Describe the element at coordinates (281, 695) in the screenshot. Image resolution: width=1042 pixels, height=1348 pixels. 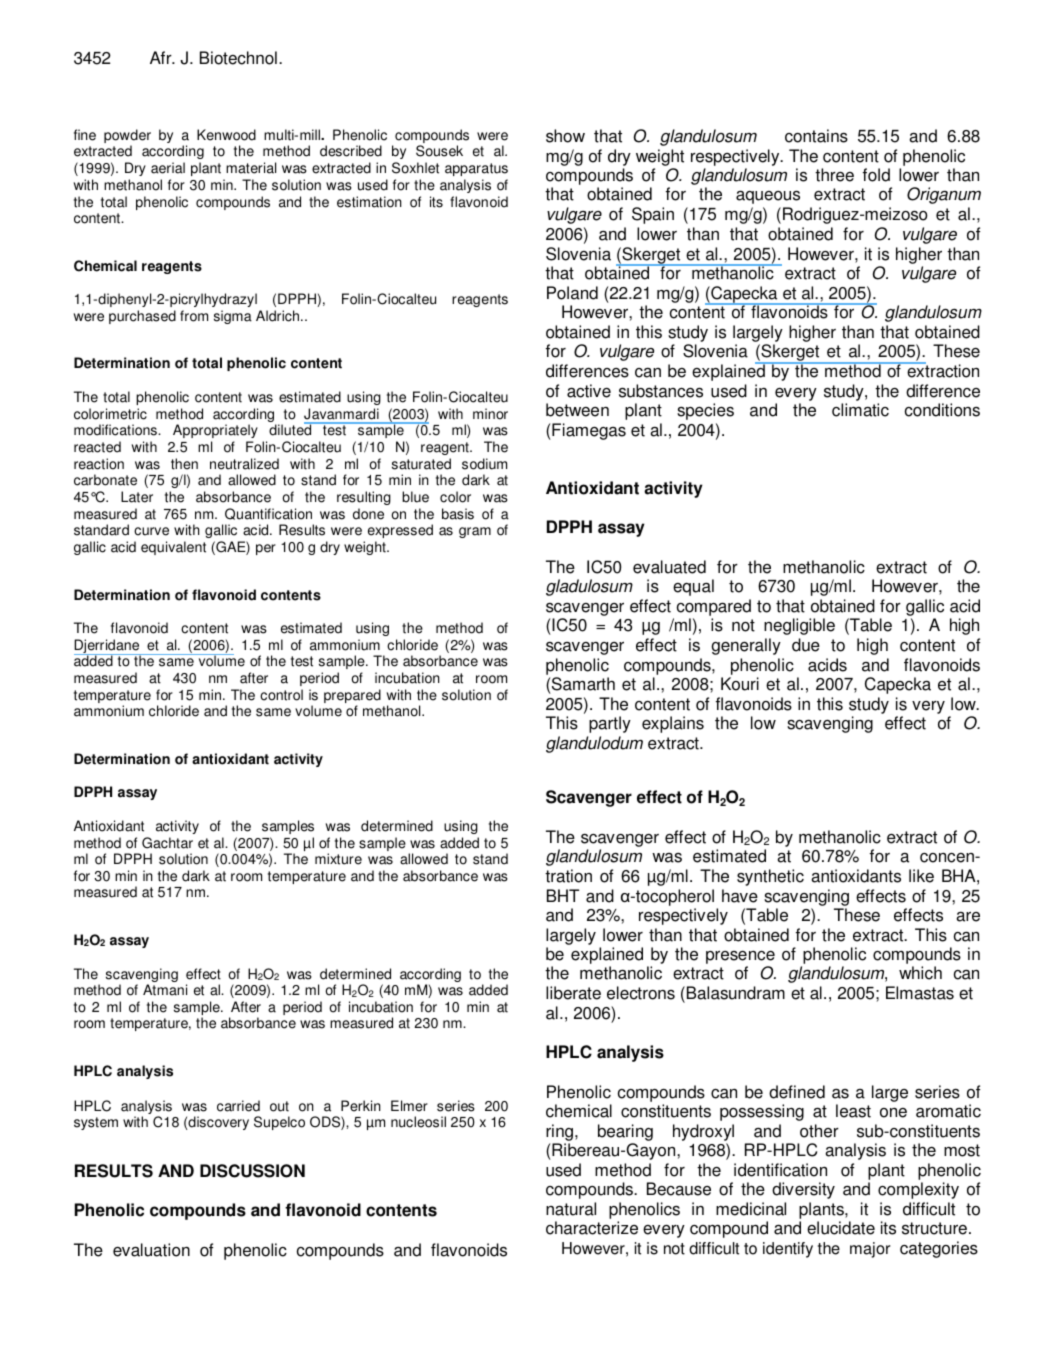
I see `control` at that location.
